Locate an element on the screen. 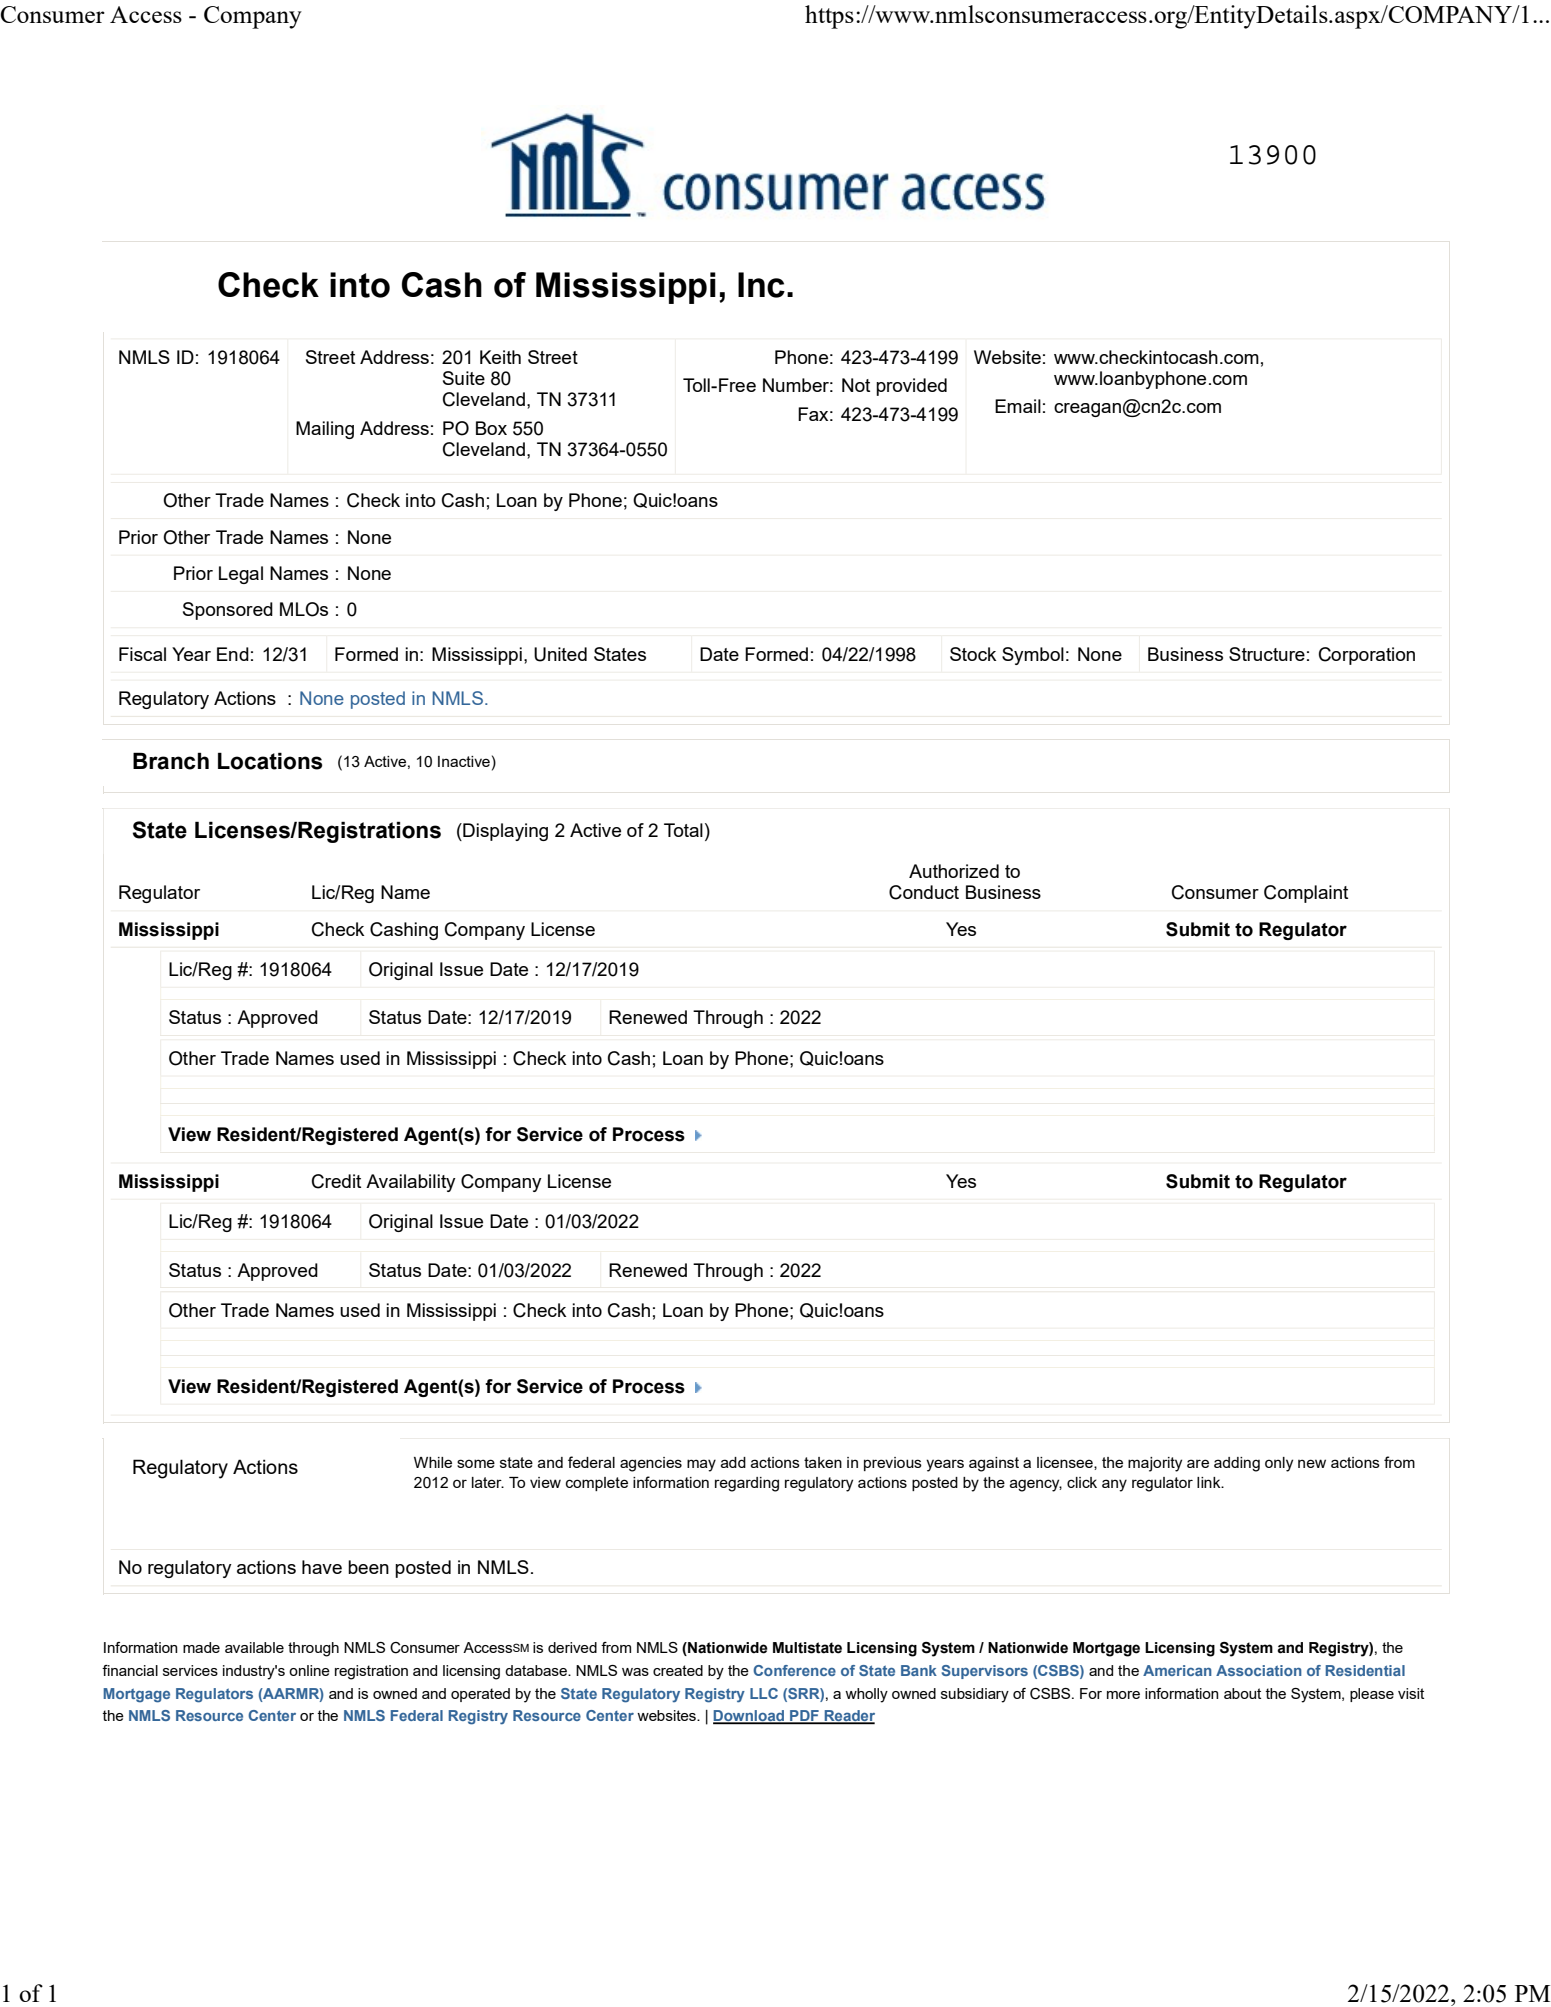 The image size is (1551, 2007). online is located at coordinates (309, 1670).
